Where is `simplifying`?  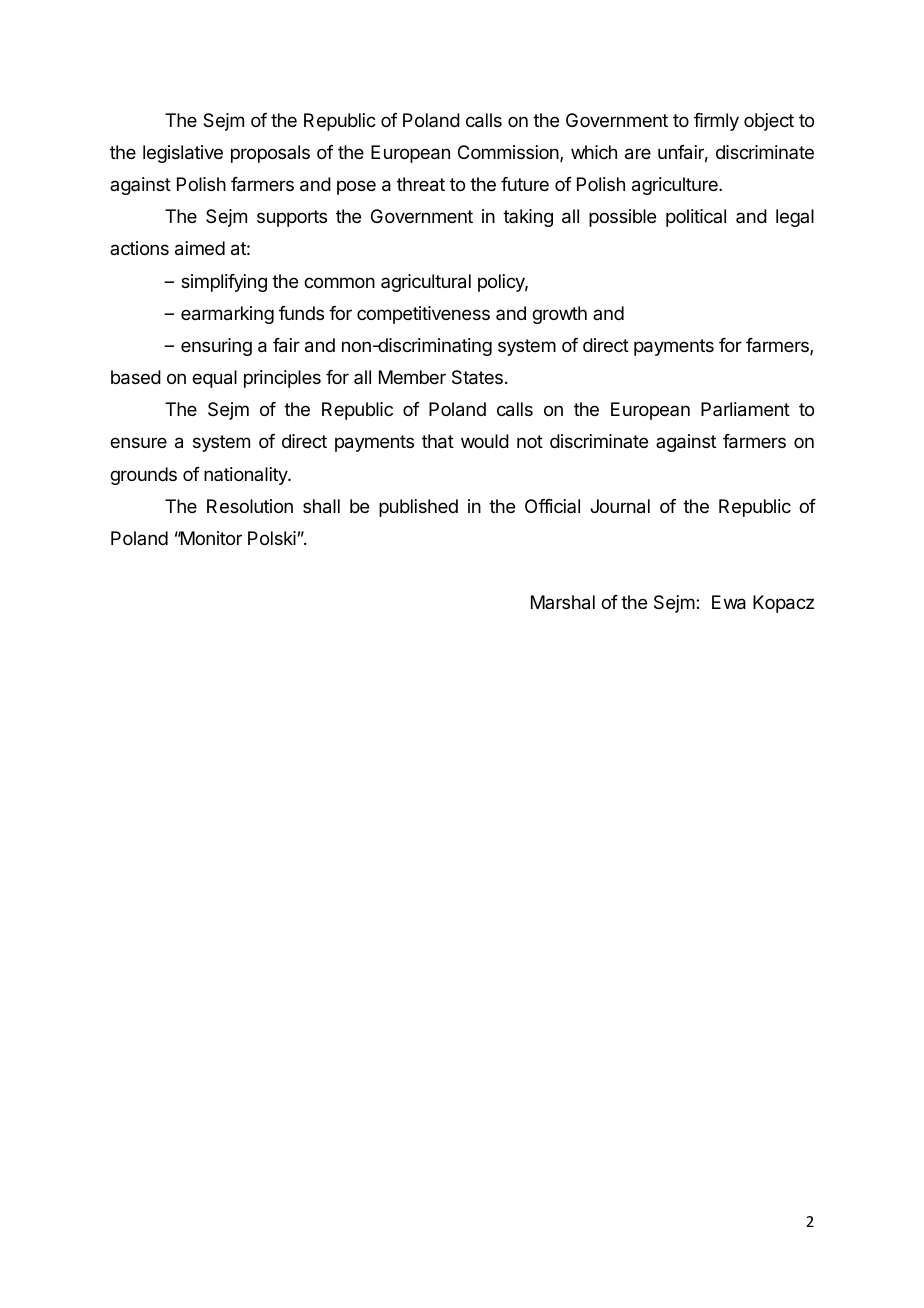
simplifying is located at coordinates (224, 283).
